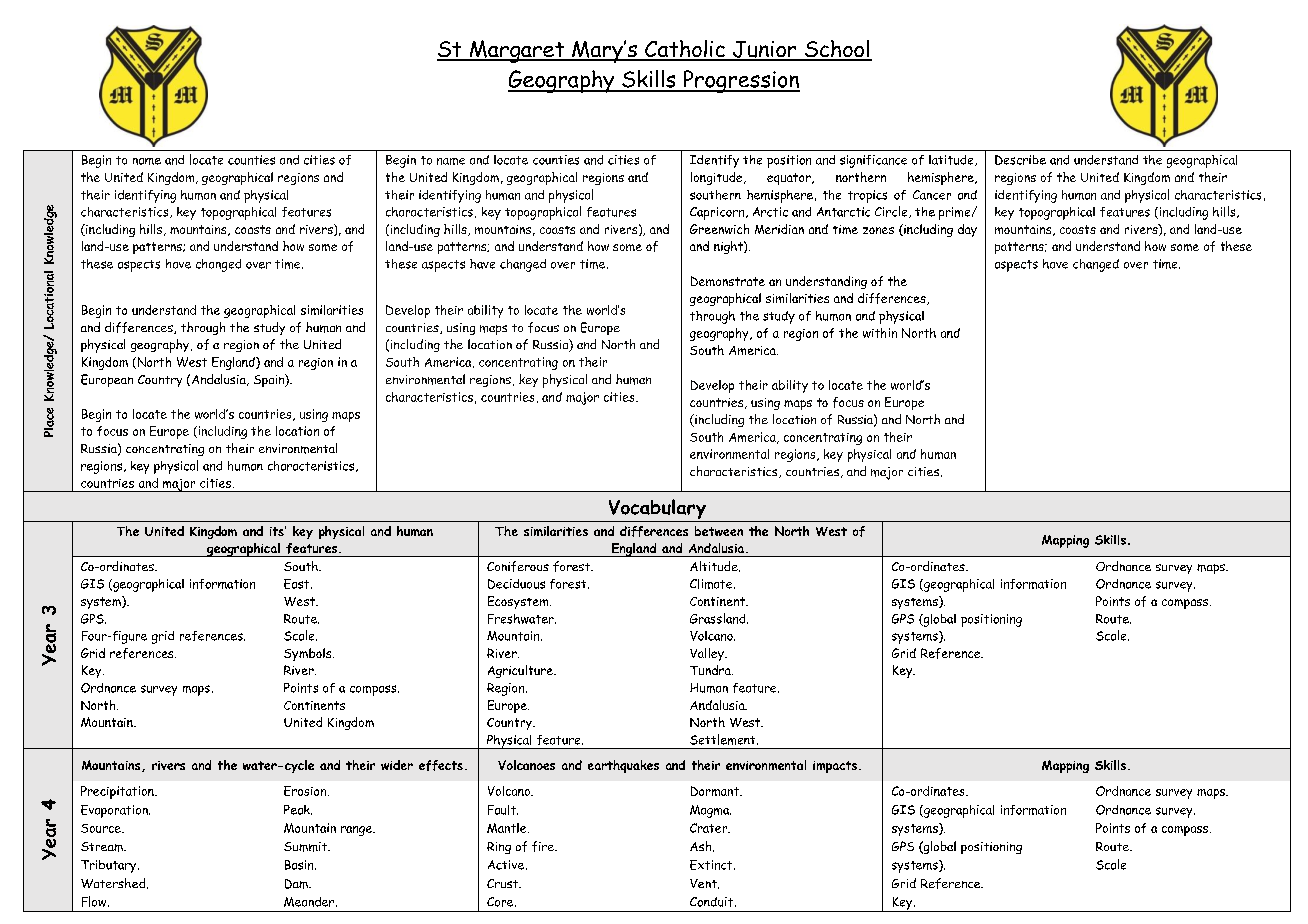 Image resolution: width=1308 pixels, height=924 pixels. What do you see at coordinates (517, 51) in the screenshot?
I see `Margaret` at bounding box center [517, 51].
